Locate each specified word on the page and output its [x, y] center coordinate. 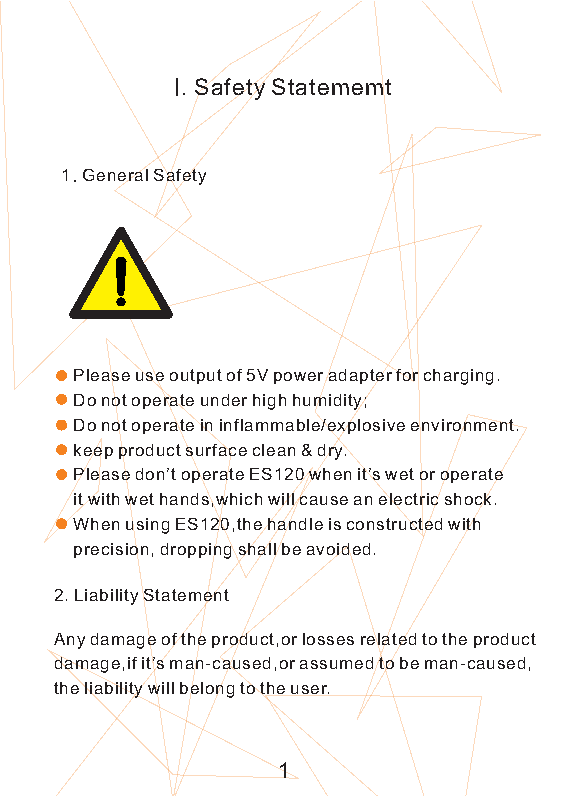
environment [462, 425]
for [407, 375]
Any [69, 641]
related [388, 639]
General [115, 175]
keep [93, 451]
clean [274, 450]
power [298, 378]
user [310, 689]
